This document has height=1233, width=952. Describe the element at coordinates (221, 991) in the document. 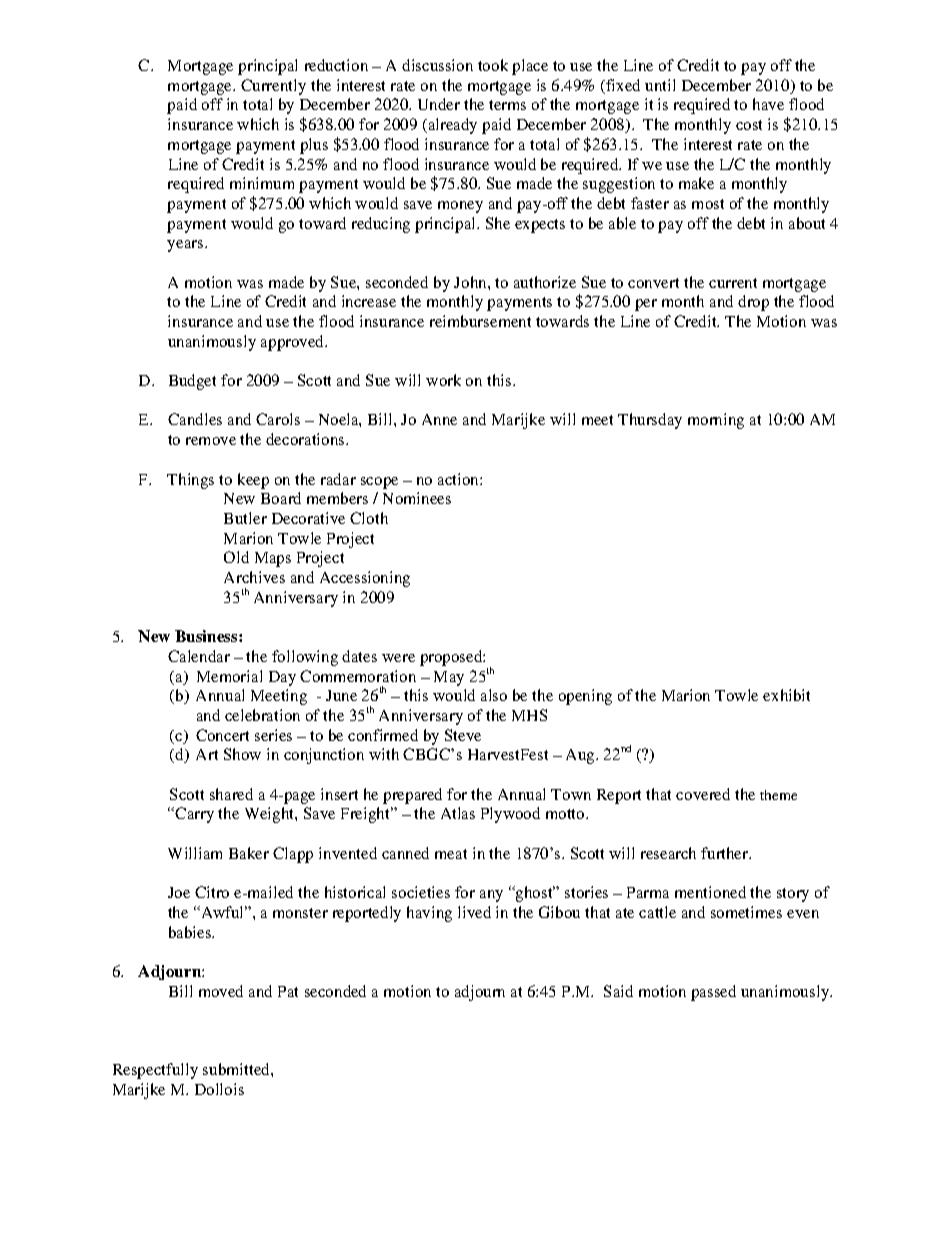

I see `moved` at that location.
